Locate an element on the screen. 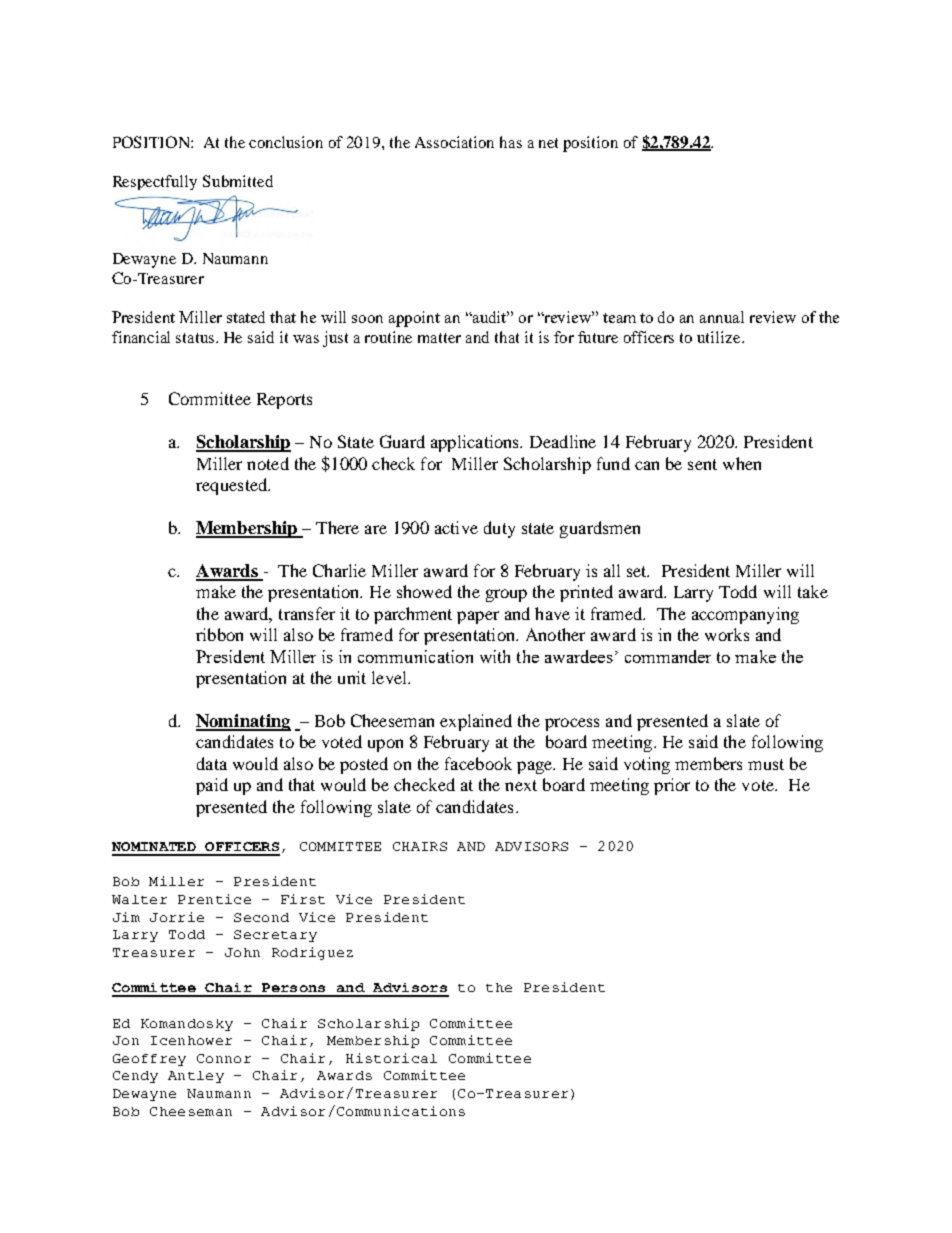 This screenshot has width=952, height=1233. Historical is located at coordinates (391, 1058).
